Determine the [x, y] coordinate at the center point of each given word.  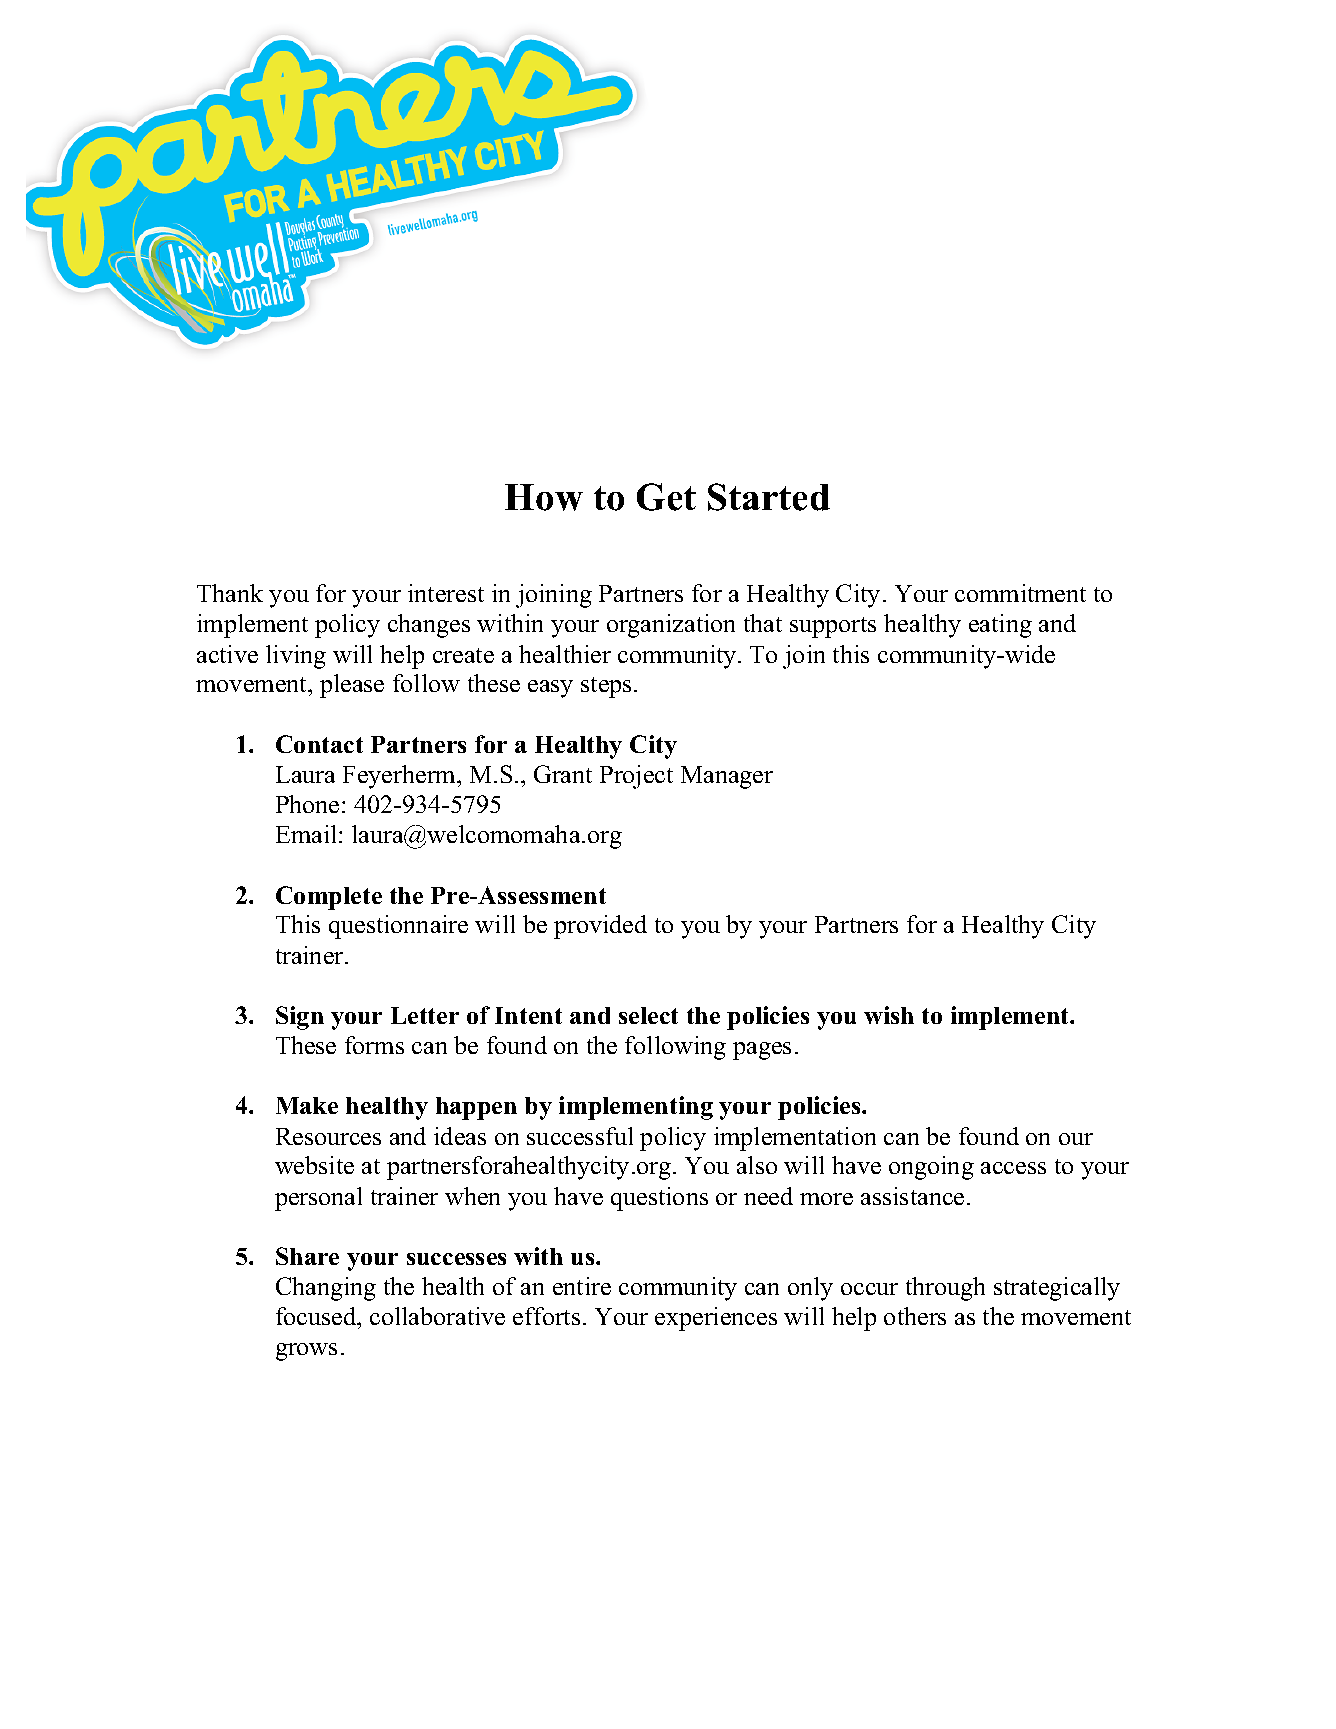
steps [606, 687]
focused [317, 1318]
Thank [230, 593]
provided [600, 927]
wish [889, 1015]
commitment [1020, 593]
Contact [319, 744]
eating [1000, 626]
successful [580, 1136]
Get [666, 497]
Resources [328, 1136]
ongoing [931, 1168]
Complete [329, 898]
